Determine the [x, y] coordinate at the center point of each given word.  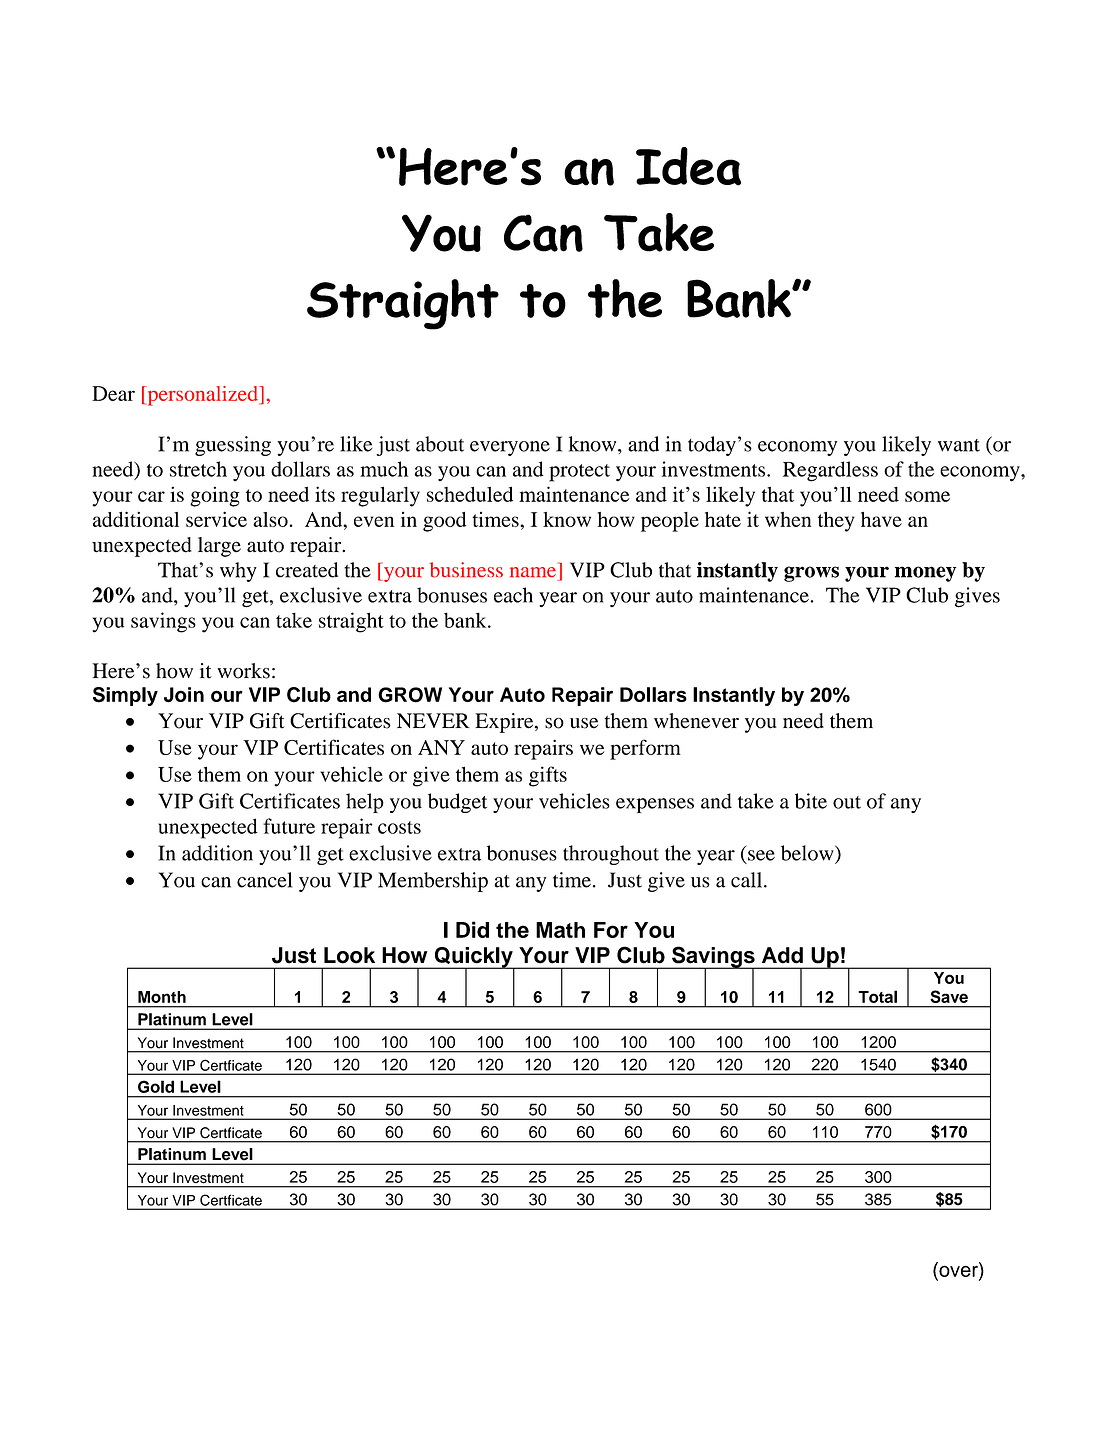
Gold [156, 1086]
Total [877, 996]
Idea [688, 166]
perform [645, 749]
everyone [510, 448]
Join [184, 695]
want [959, 445]
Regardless [830, 471]
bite [811, 801]
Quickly [473, 958]
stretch [198, 469]
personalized [202, 396]
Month [162, 997]
